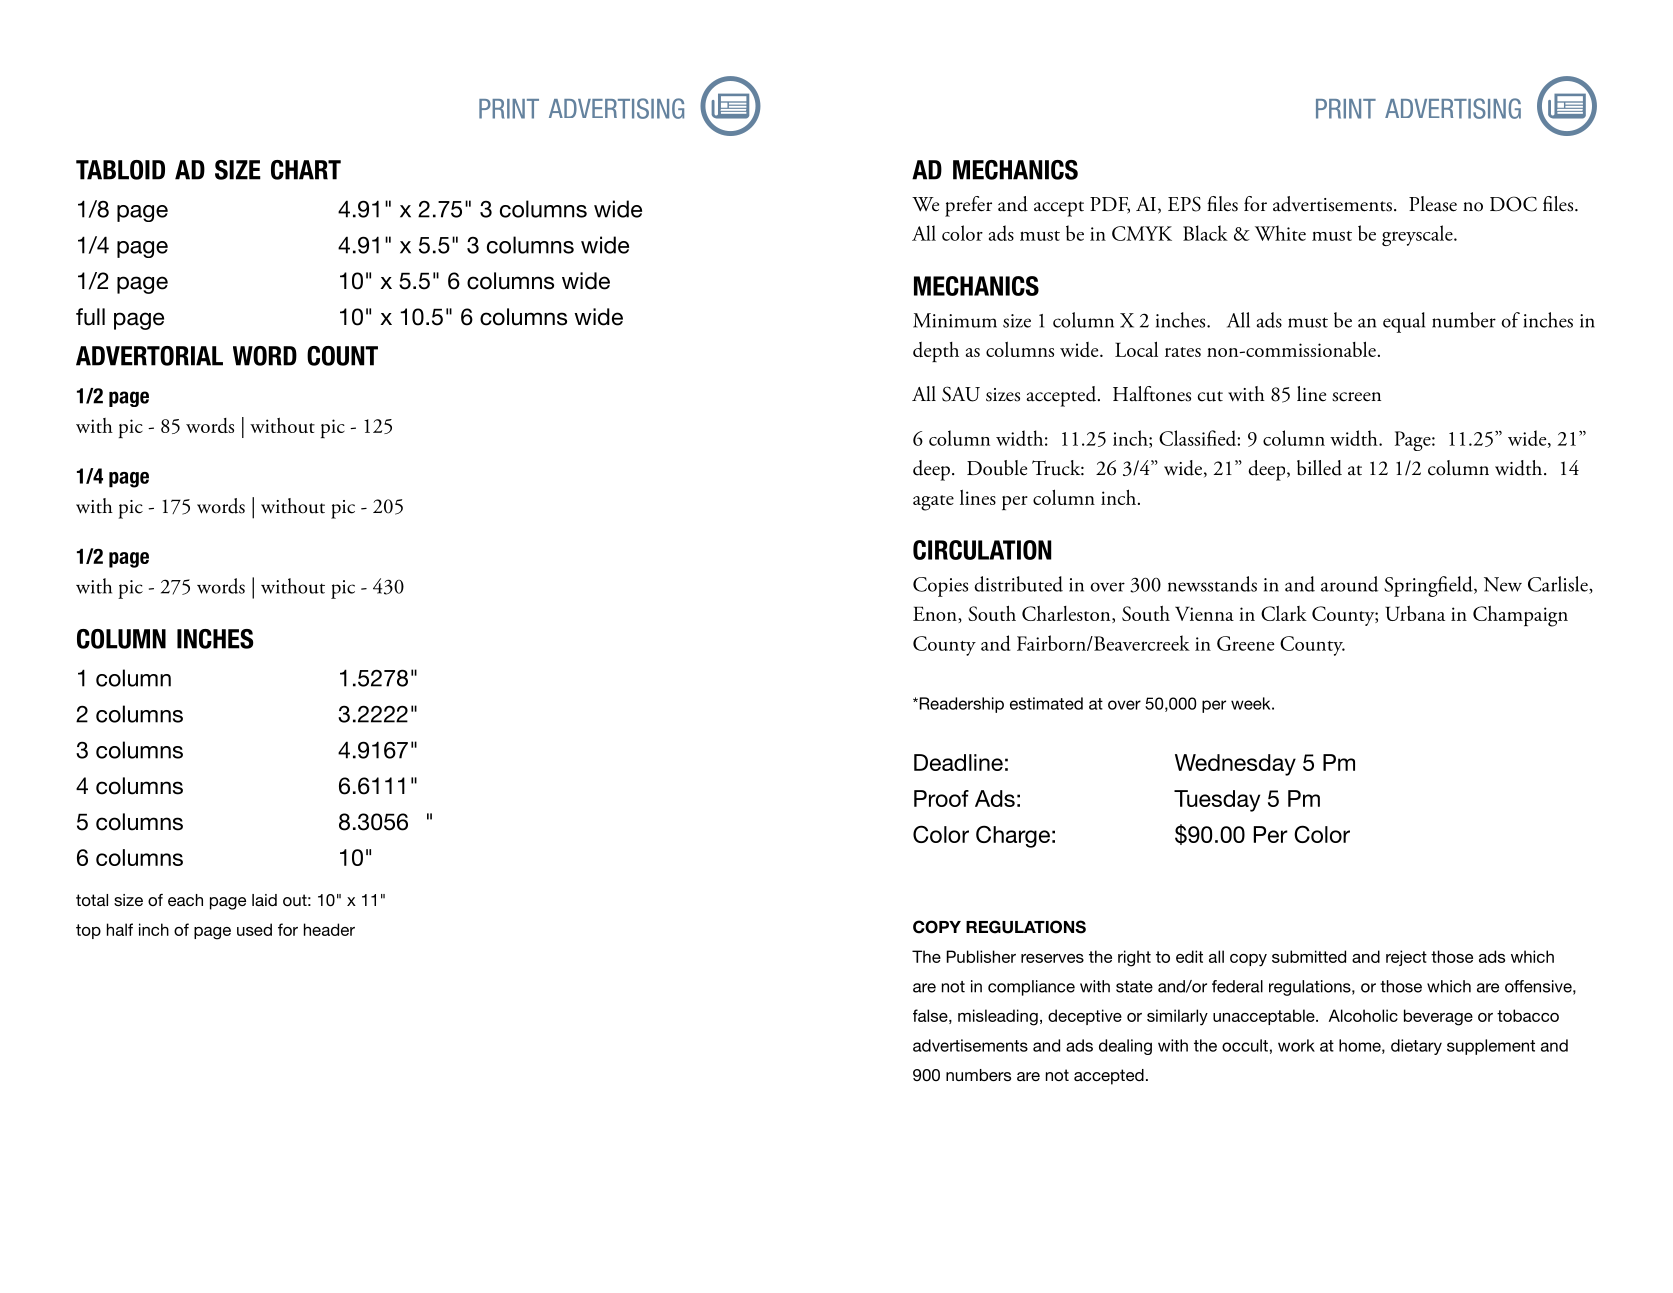  I want to click on Readership, so click(960, 705).
